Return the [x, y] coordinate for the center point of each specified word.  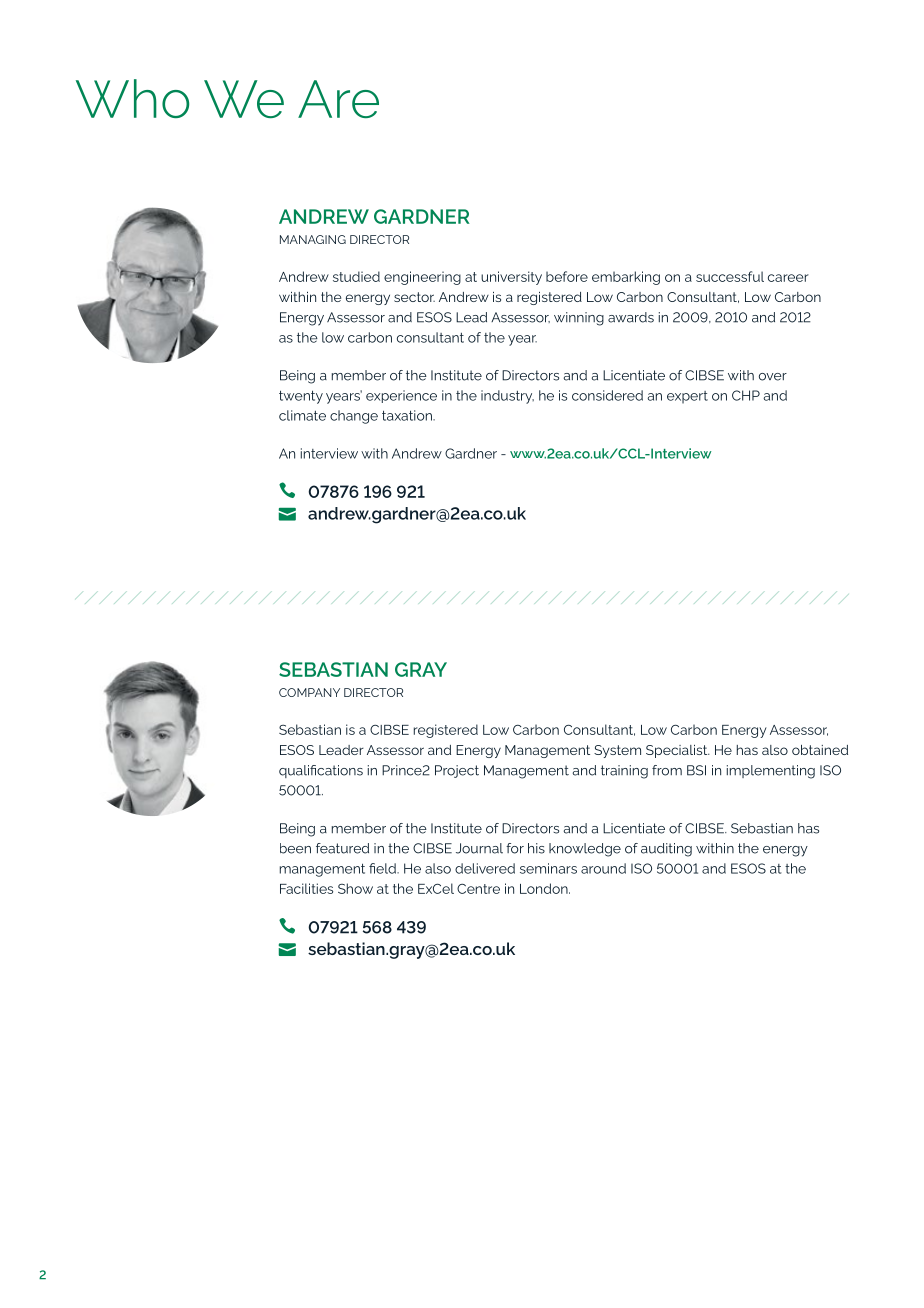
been [295, 848]
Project [457, 771]
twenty [301, 397]
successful [730, 276]
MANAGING [313, 239]
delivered [485, 868]
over [773, 377]
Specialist [678, 751]
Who [132, 98]
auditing [666, 850]
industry [507, 397]
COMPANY [309, 692]
